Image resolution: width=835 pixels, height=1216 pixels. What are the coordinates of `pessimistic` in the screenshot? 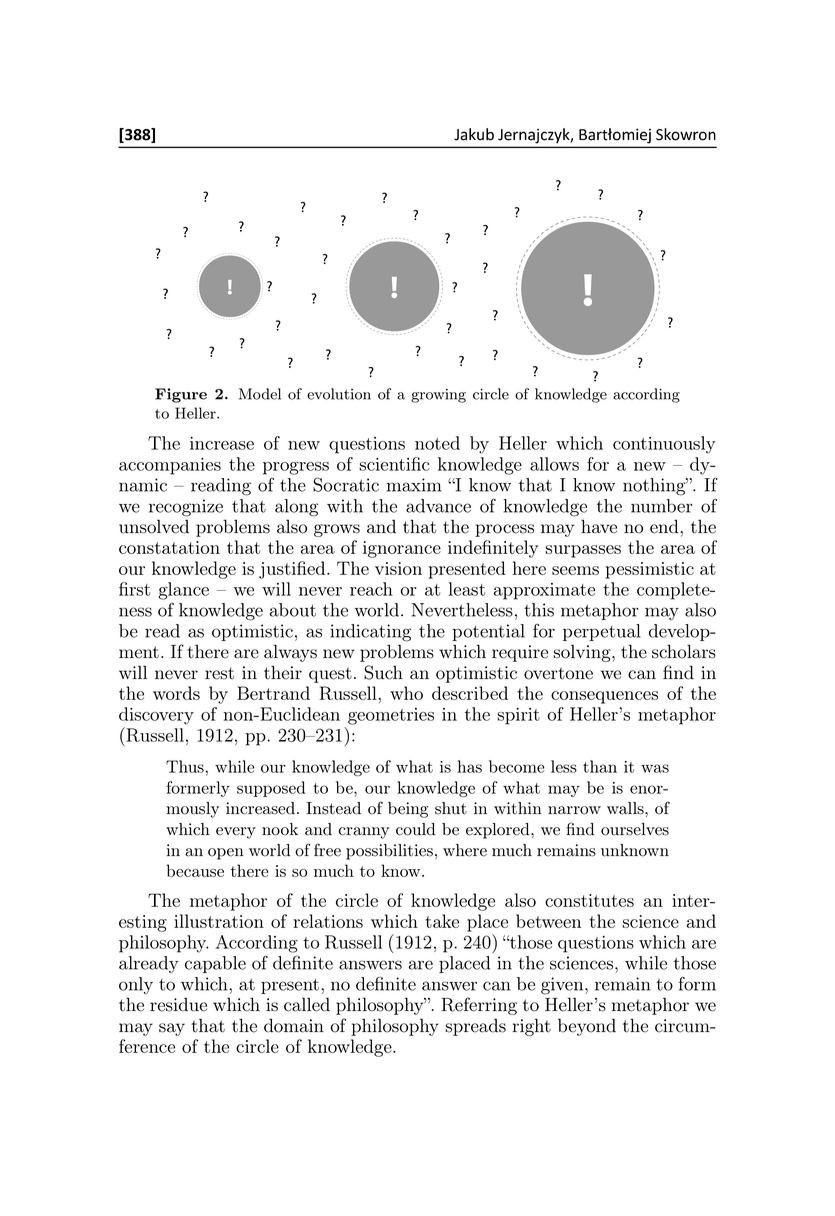 It's located at (649, 570).
